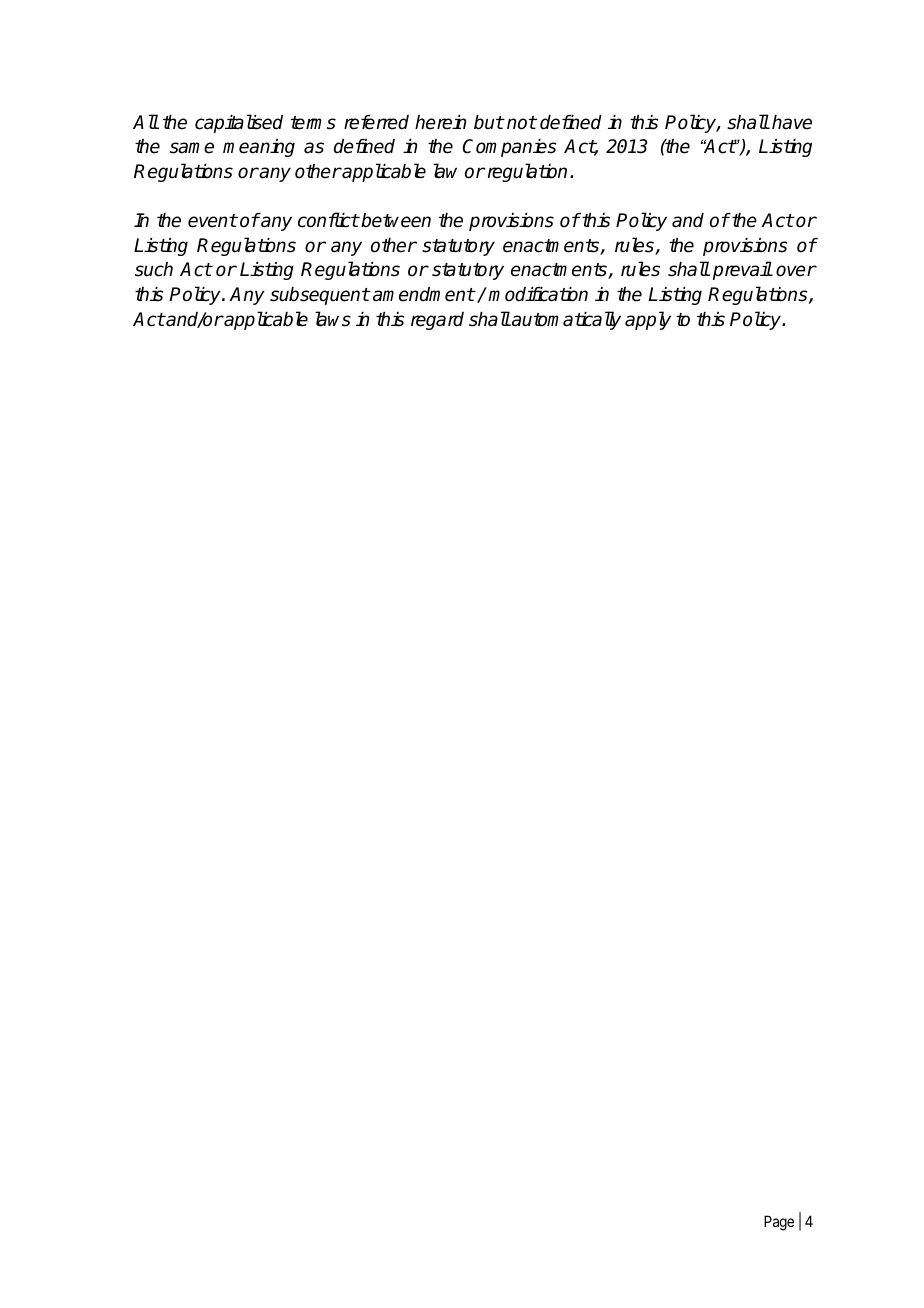  What do you see at coordinates (792, 122) in the page?
I see `have` at bounding box center [792, 122].
